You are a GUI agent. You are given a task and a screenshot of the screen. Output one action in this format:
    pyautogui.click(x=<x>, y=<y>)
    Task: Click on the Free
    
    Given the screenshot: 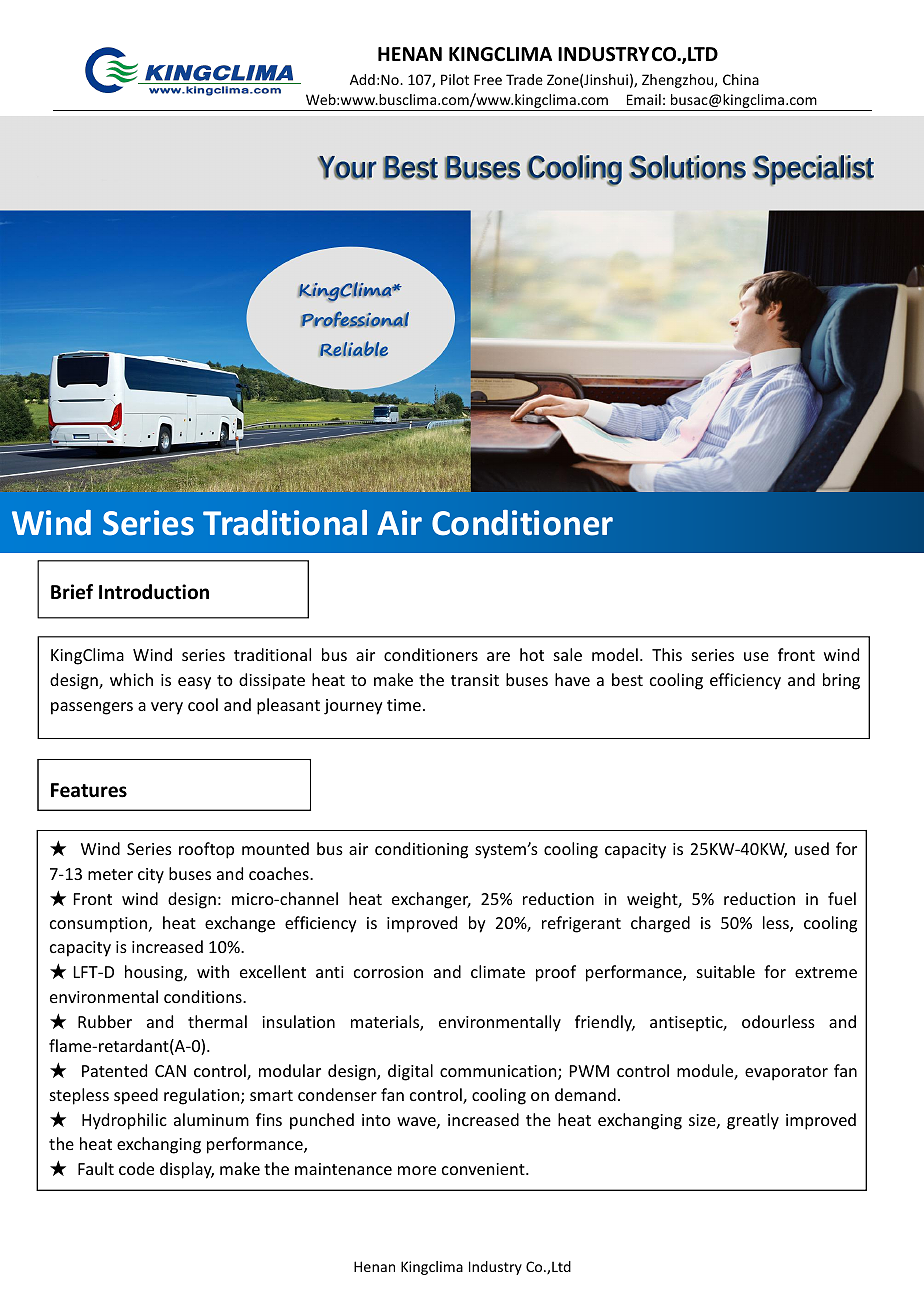 What is the action you would take?
    pyautogui.click(x=488, y=79)
